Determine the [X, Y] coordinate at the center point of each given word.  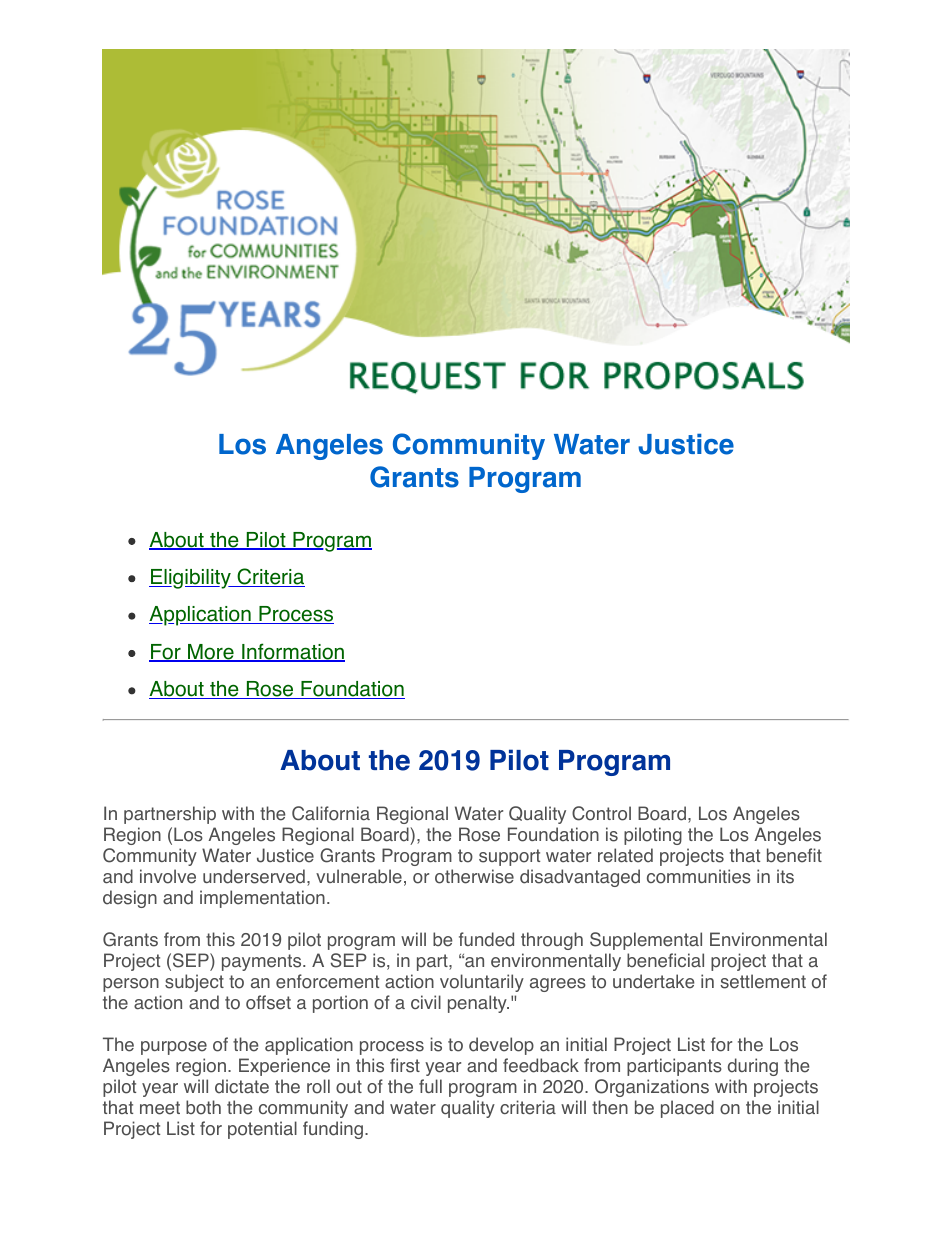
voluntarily [482, 983]
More [211, 653]
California [331, 813]
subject [194, 983]
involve [168, 876]
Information [292, 652]
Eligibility [191, 579]
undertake [654, 981]
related [625, 855]
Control [601, 813]
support [509, 857]
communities [699, 876]
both [203, 1107]
